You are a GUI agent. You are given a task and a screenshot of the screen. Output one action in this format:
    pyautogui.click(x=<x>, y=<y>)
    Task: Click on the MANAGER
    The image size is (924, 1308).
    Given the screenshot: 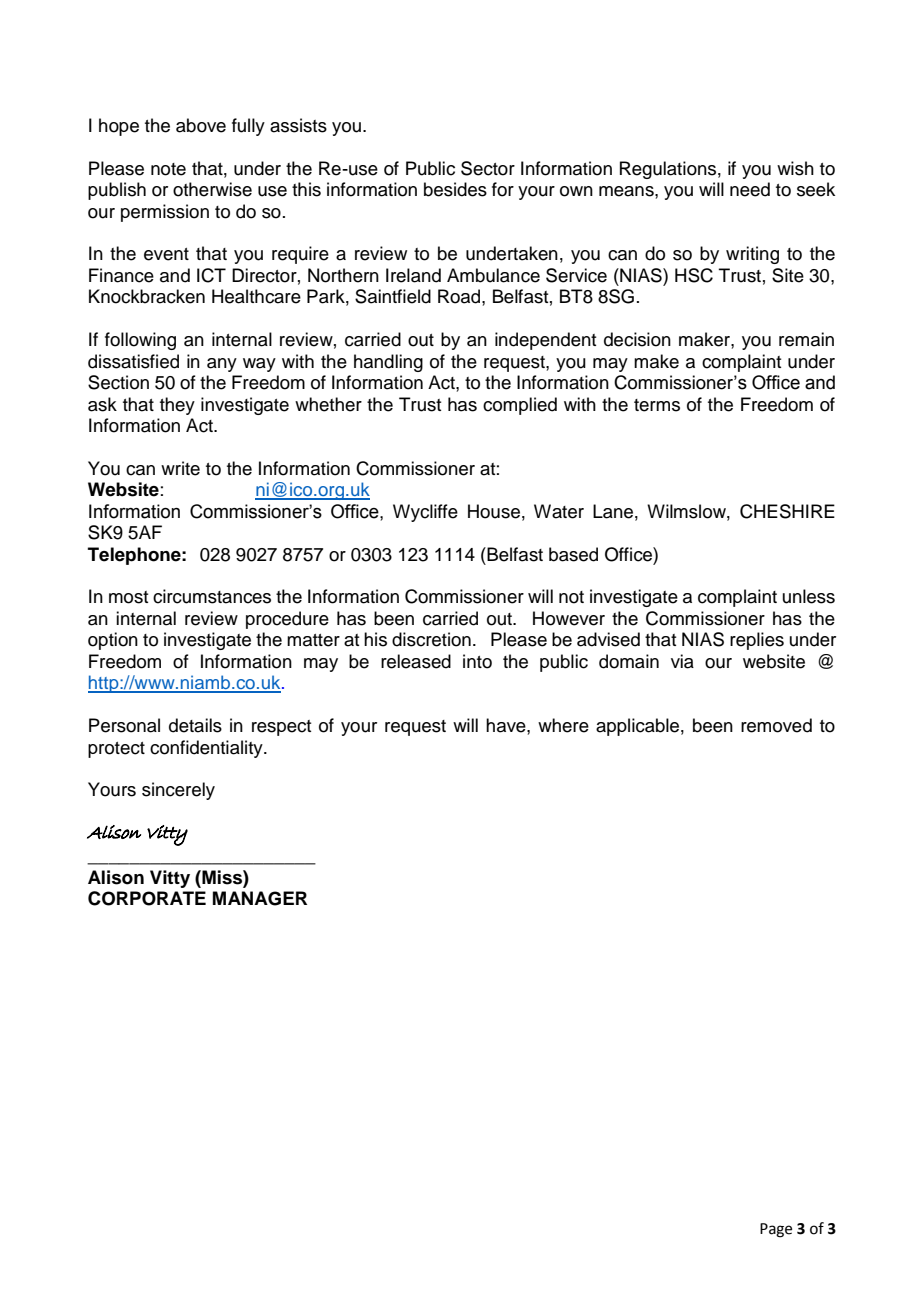 What is the action you would take?
    pyautogui.click(x=260, y=898)
